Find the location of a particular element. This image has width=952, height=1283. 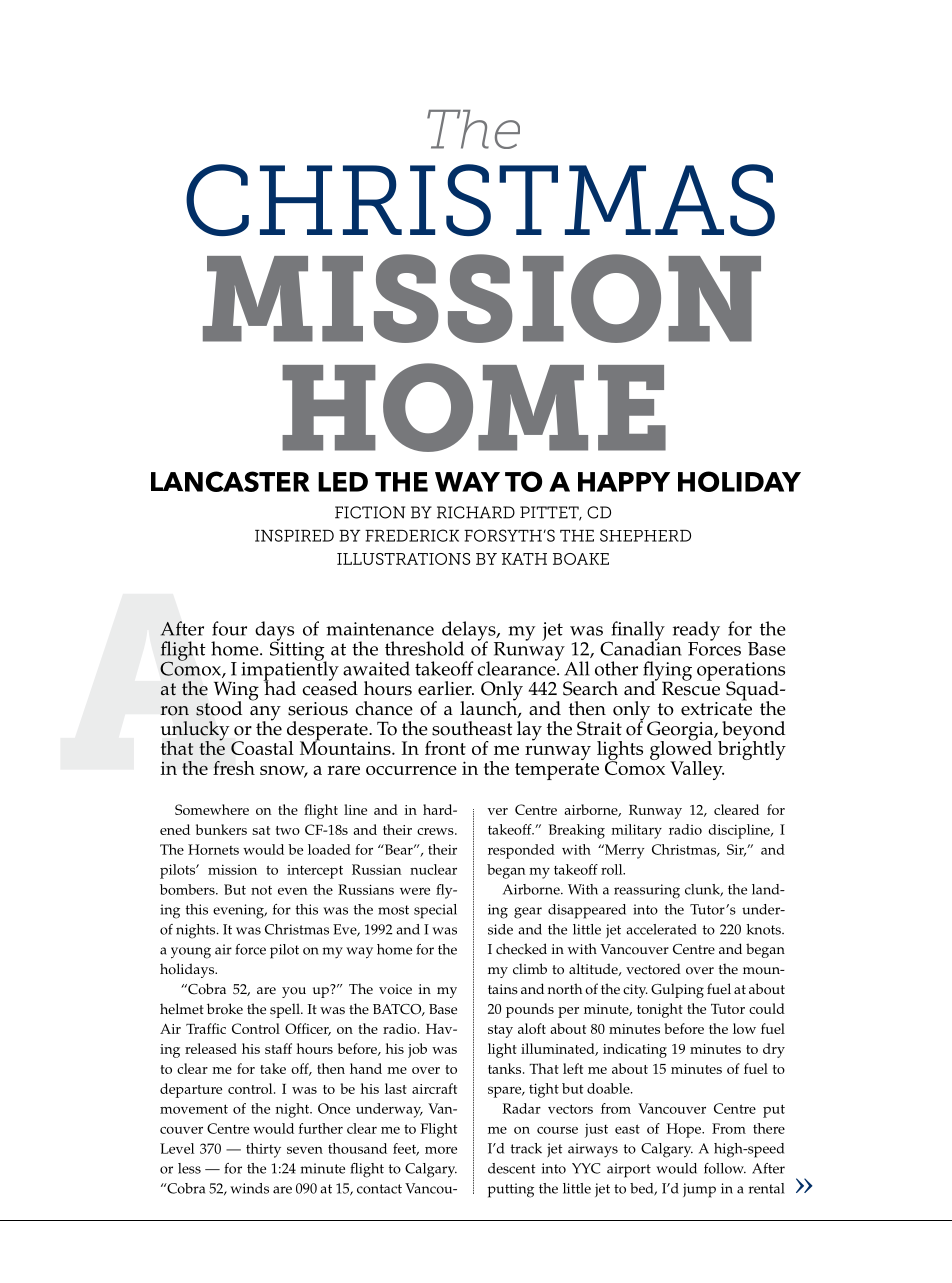

front is located at coordinates (445, 748).
